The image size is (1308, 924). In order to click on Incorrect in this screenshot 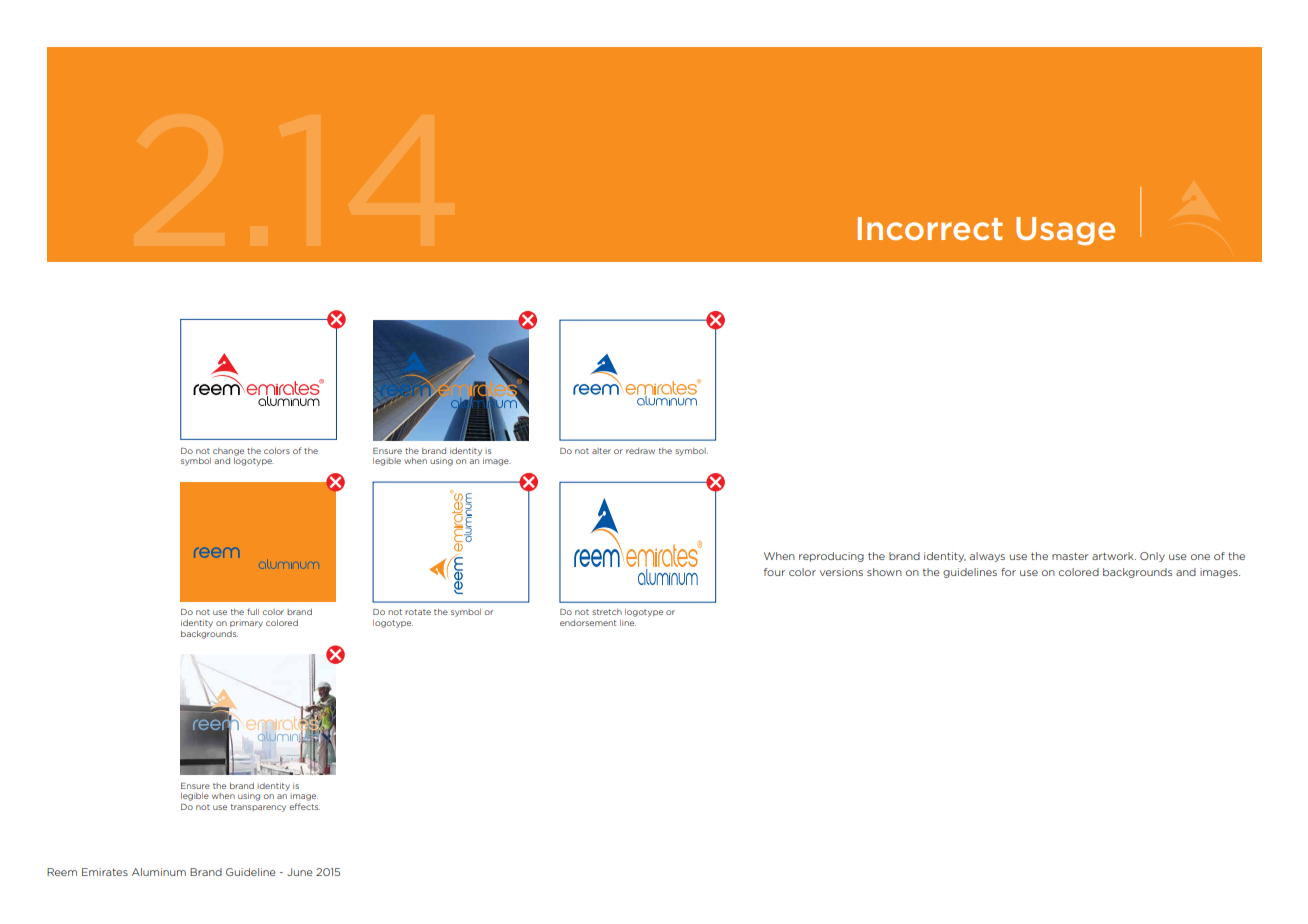, I will do `click(930, 228)`.
